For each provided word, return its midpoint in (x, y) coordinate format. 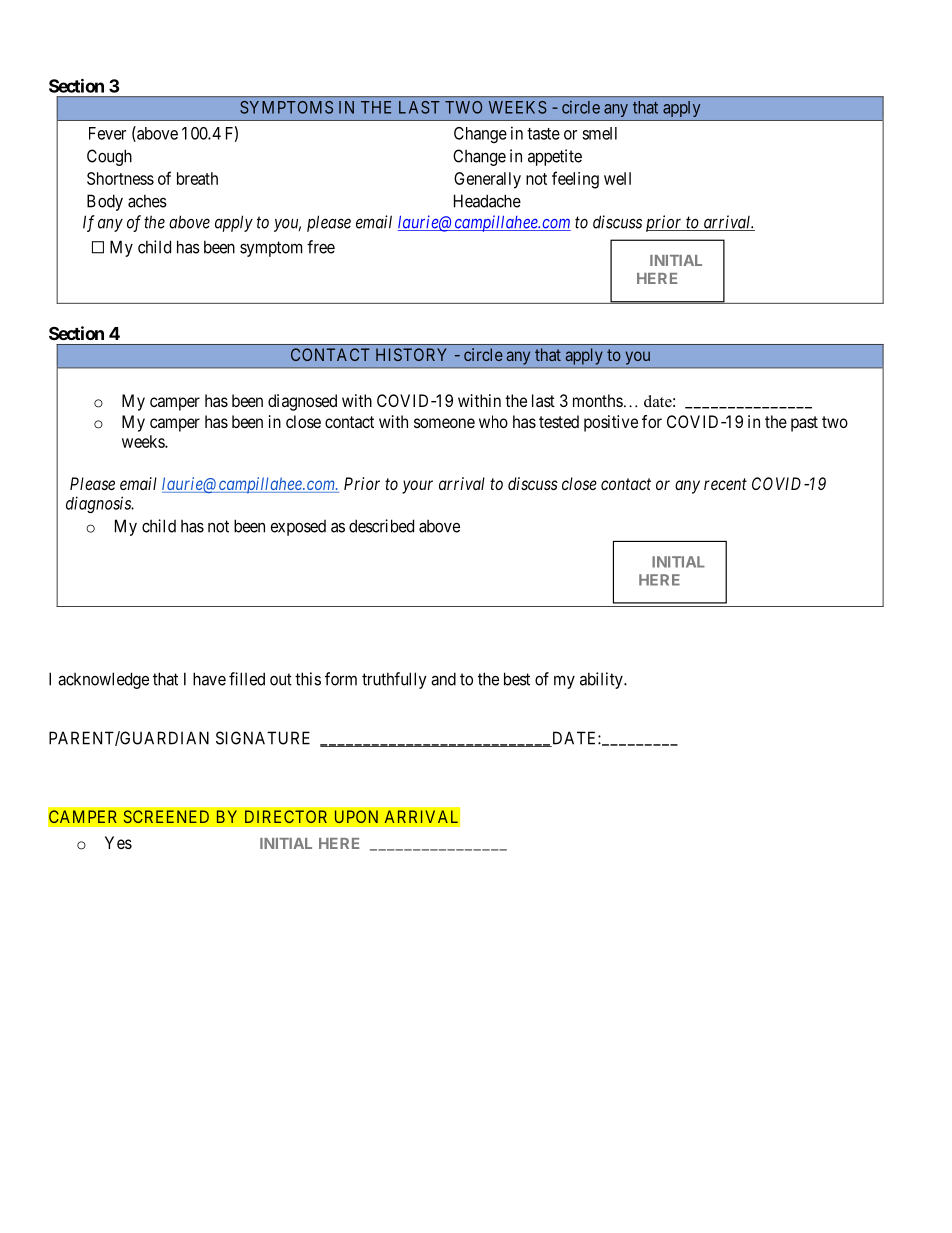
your (417, 487)
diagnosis (99, 504)
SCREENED (166, 816)
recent (725, 484)
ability (602, 680)
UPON (356, 816)
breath (197, 178)
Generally (487, 180)
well (617, 178)
